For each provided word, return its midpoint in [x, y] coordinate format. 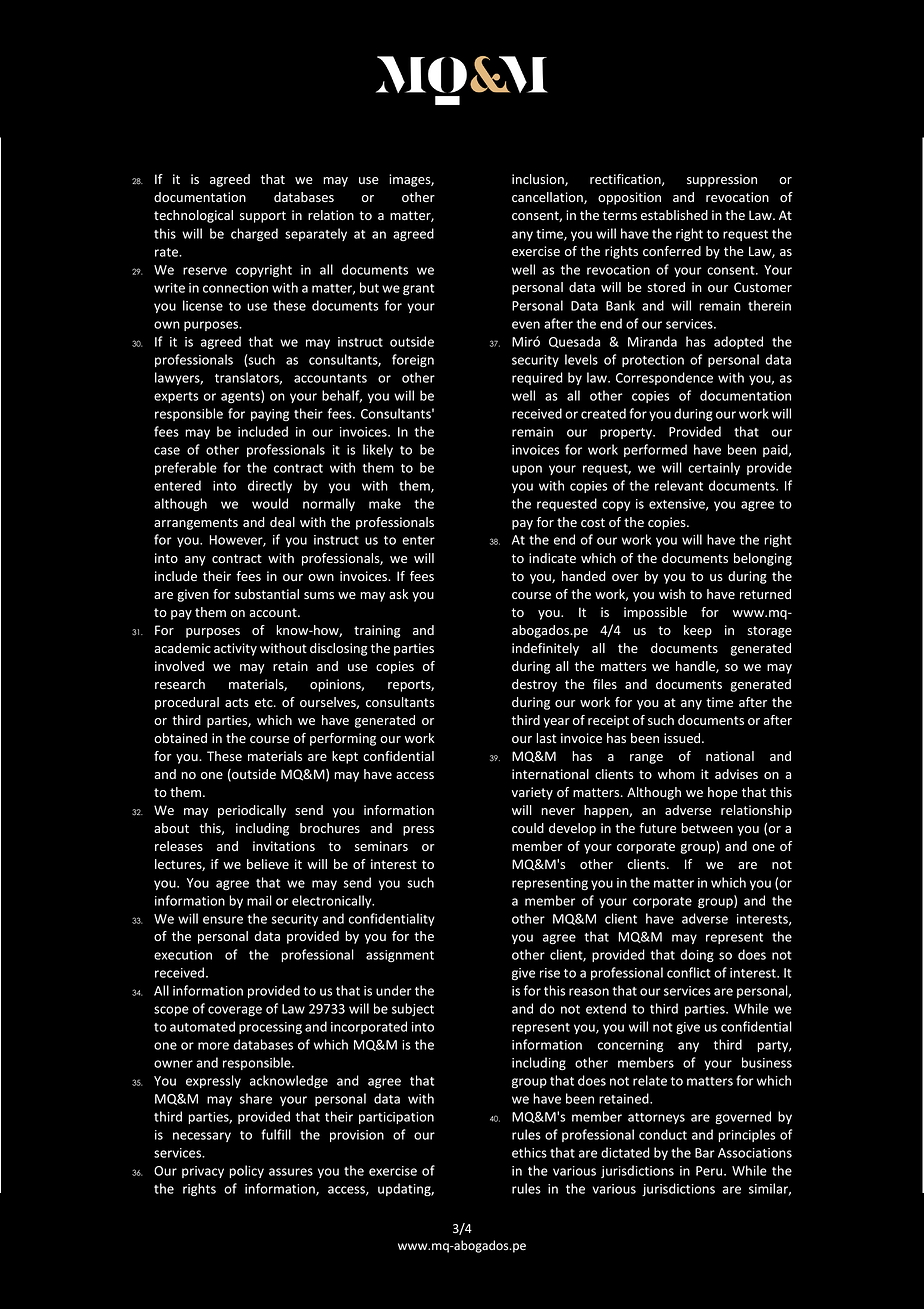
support [263, 217]
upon [527, 470]
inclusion [539, 180]
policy [246, 1171]
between [707, 828]
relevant [679, 485]
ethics [529, 1152]
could [528, 828]
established [674, 215]
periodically [252, 811]
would [270, 503]
